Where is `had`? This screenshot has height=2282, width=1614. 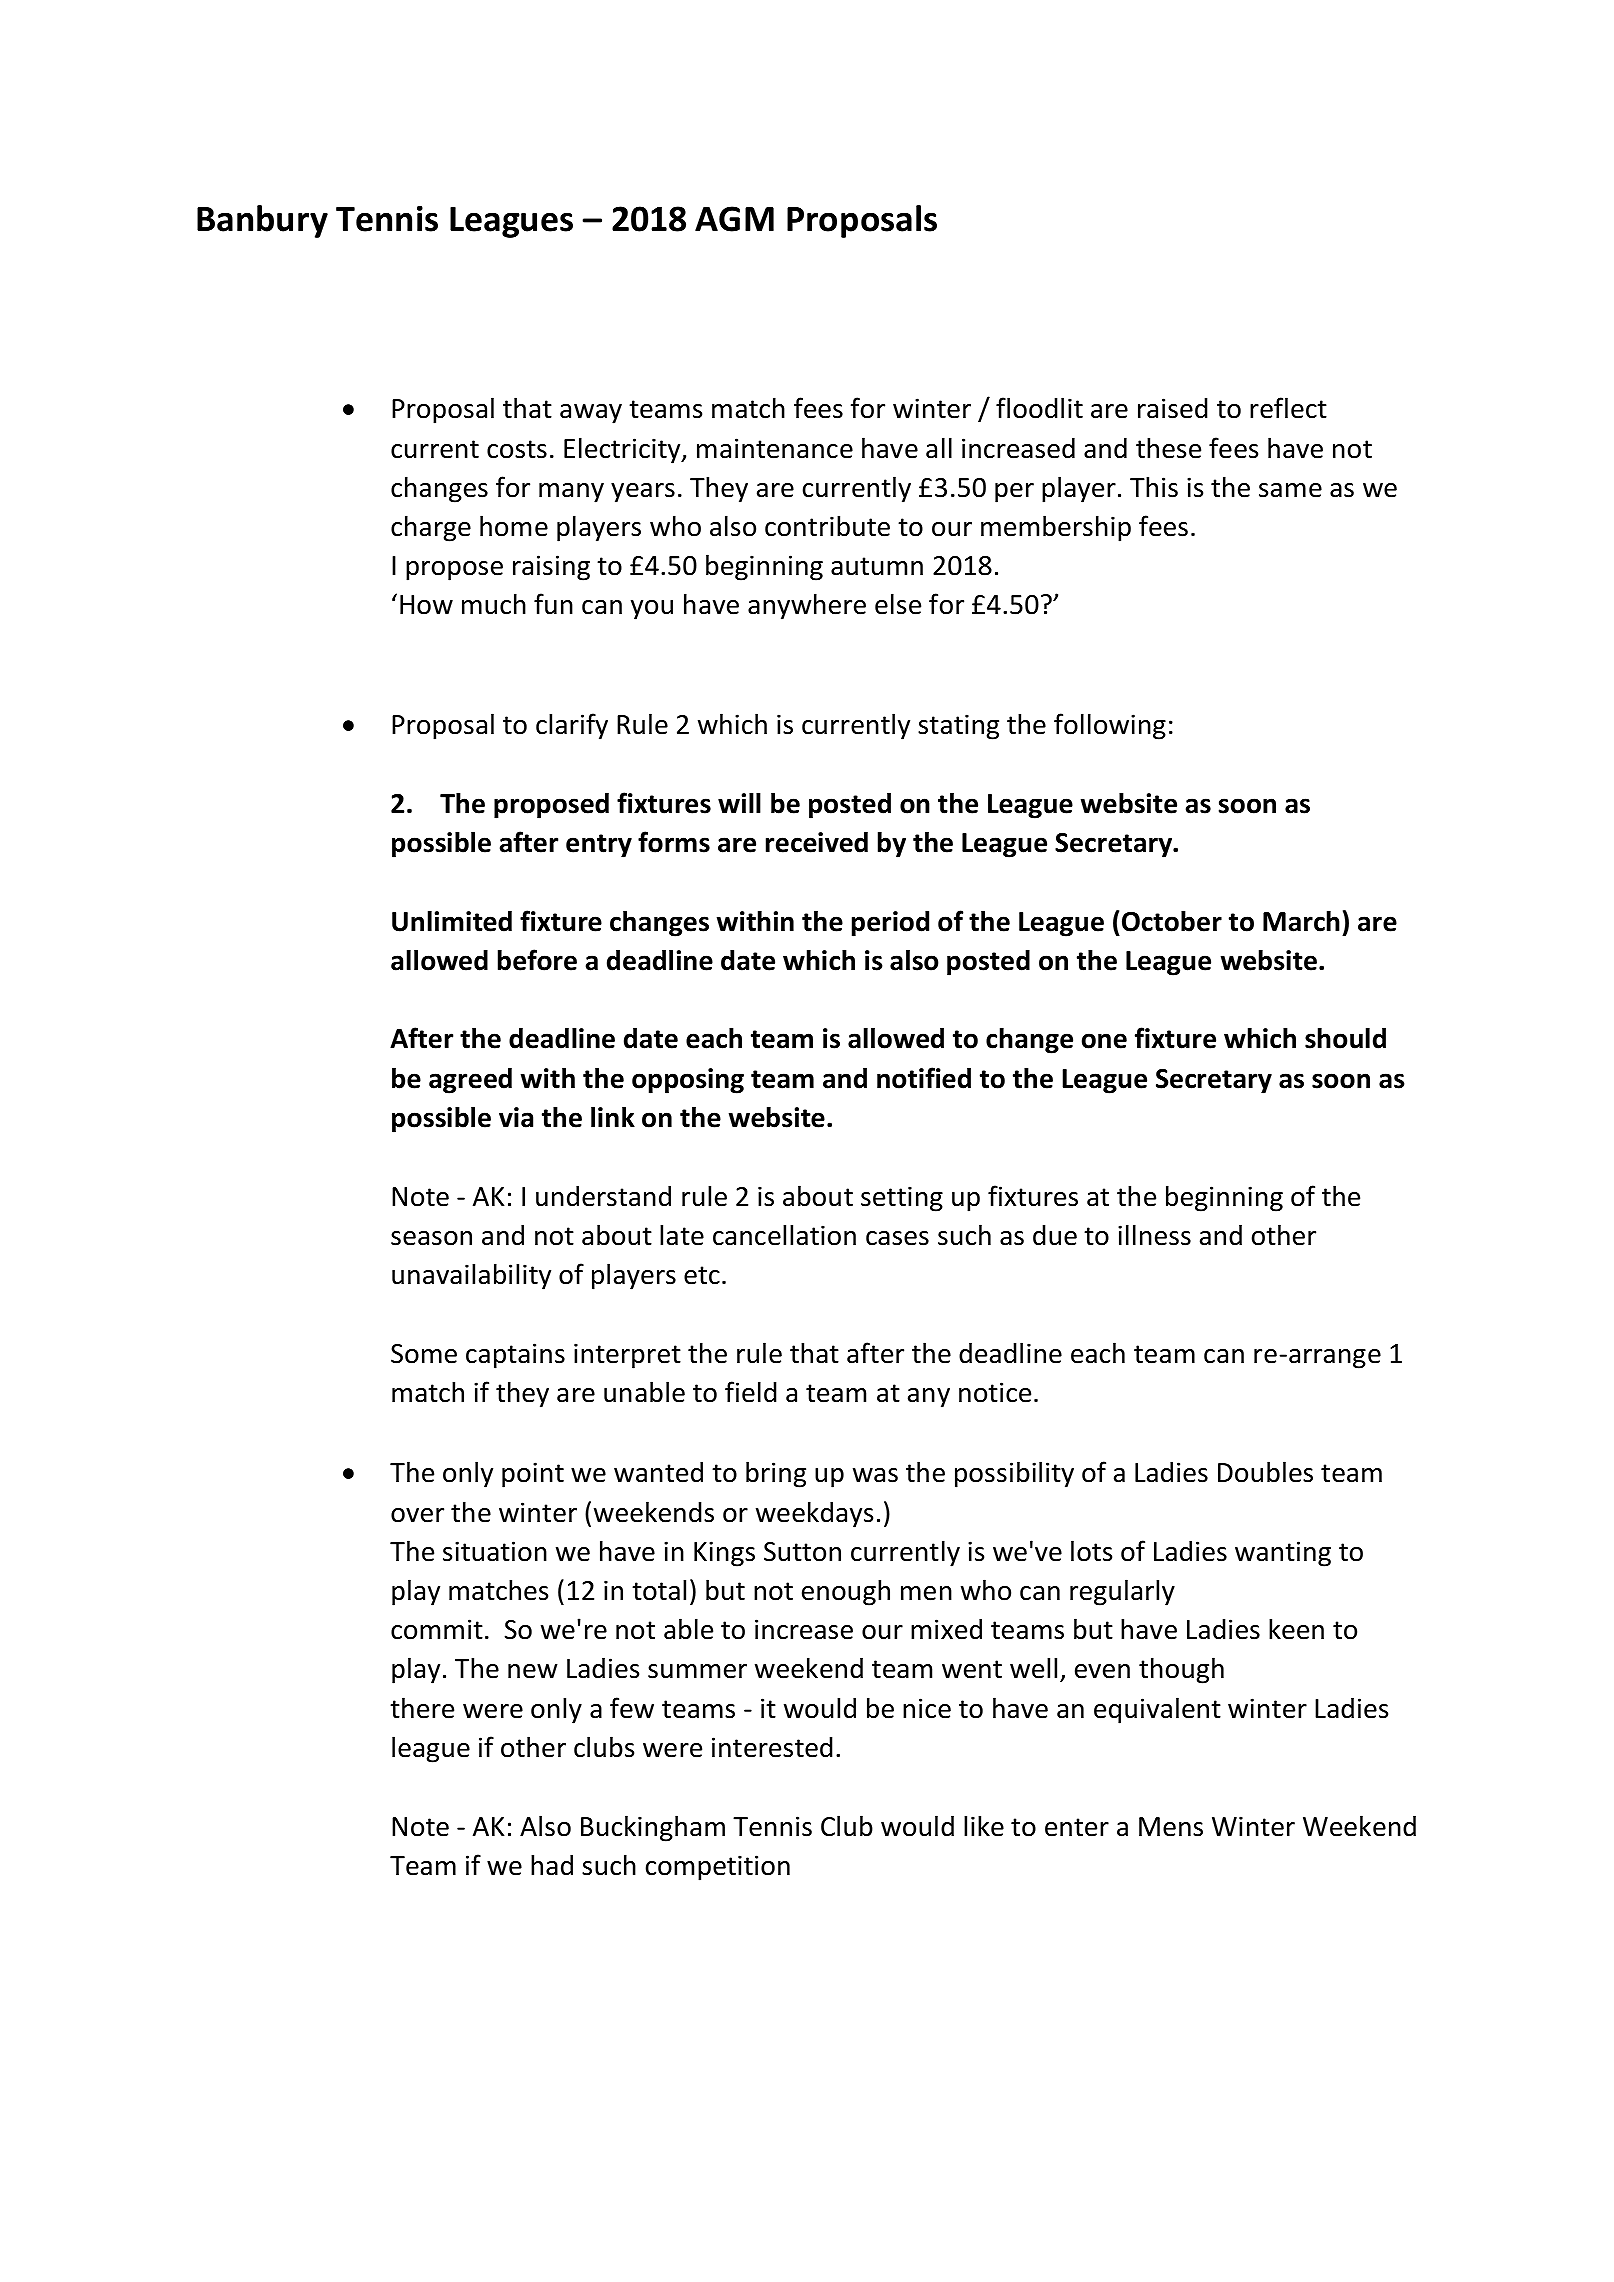
had is located at coordinates (552, 1865).
